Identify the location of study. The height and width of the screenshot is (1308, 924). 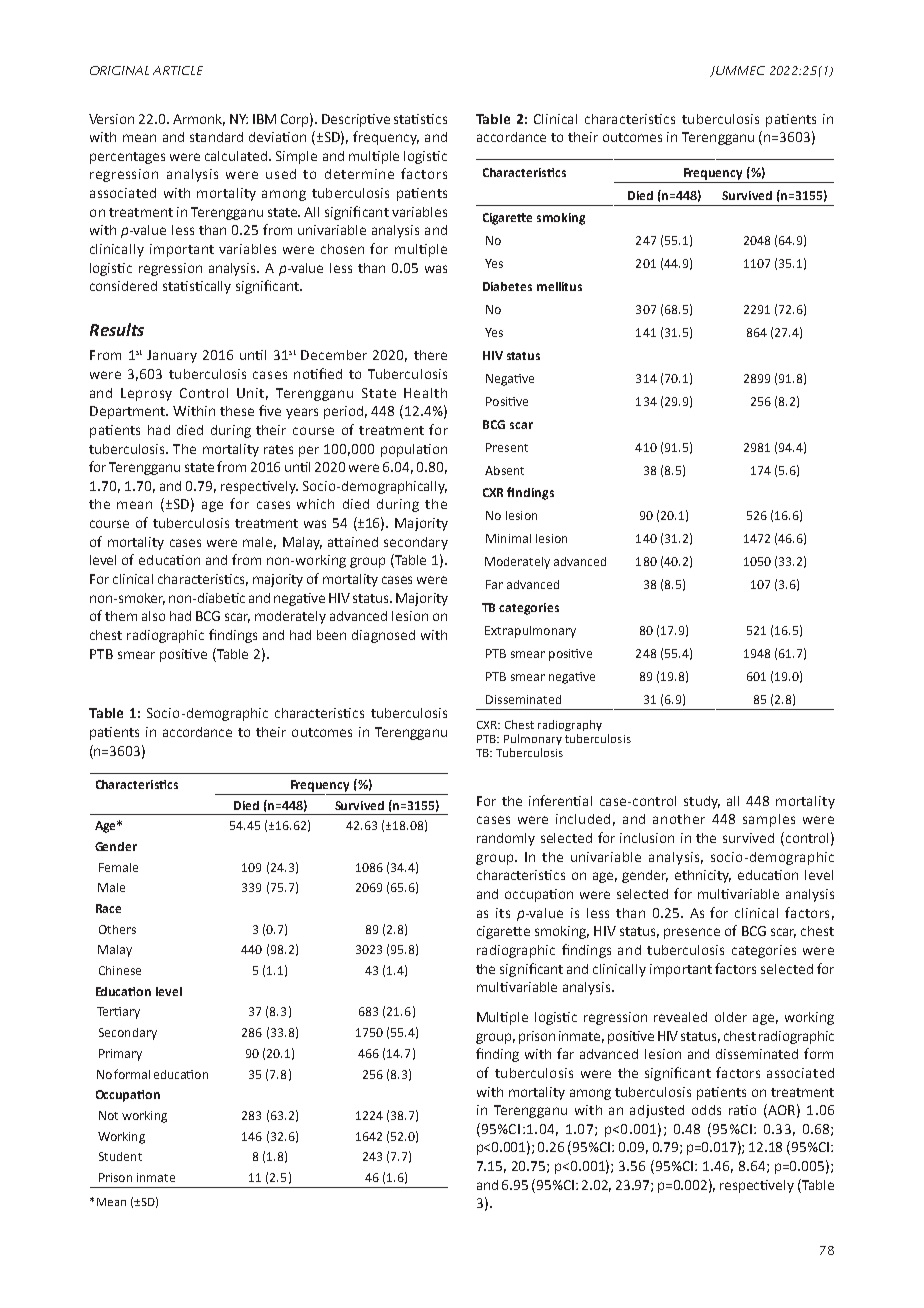
(702, 802).
